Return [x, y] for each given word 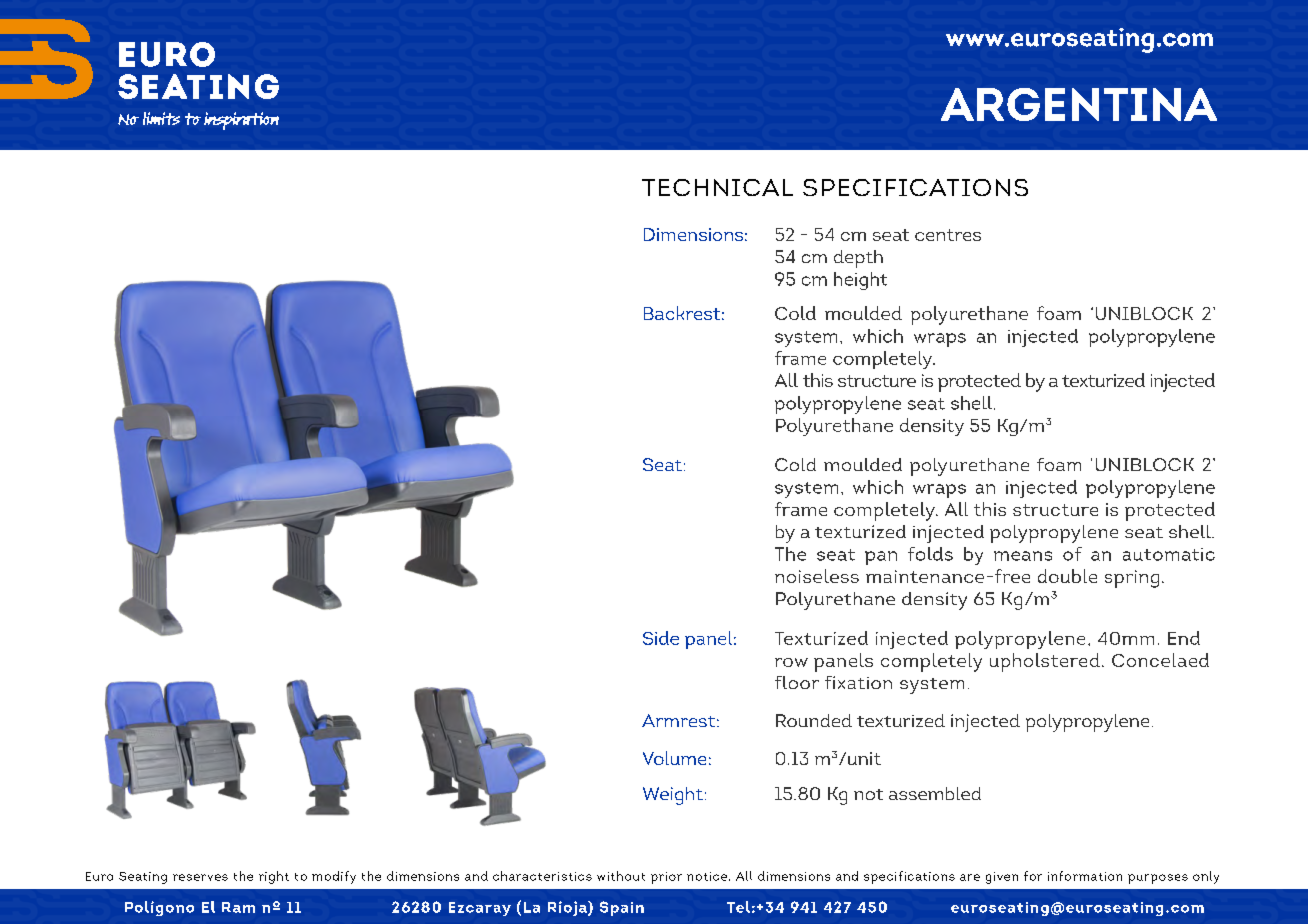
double [1067, 576]
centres [948, 235]
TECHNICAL [717, 187]
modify [334, 877]
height [860, 281]
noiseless [817, 576]
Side [661, 638]
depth [858, 259]
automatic [1169, 554]
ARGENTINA [1079, 104]
